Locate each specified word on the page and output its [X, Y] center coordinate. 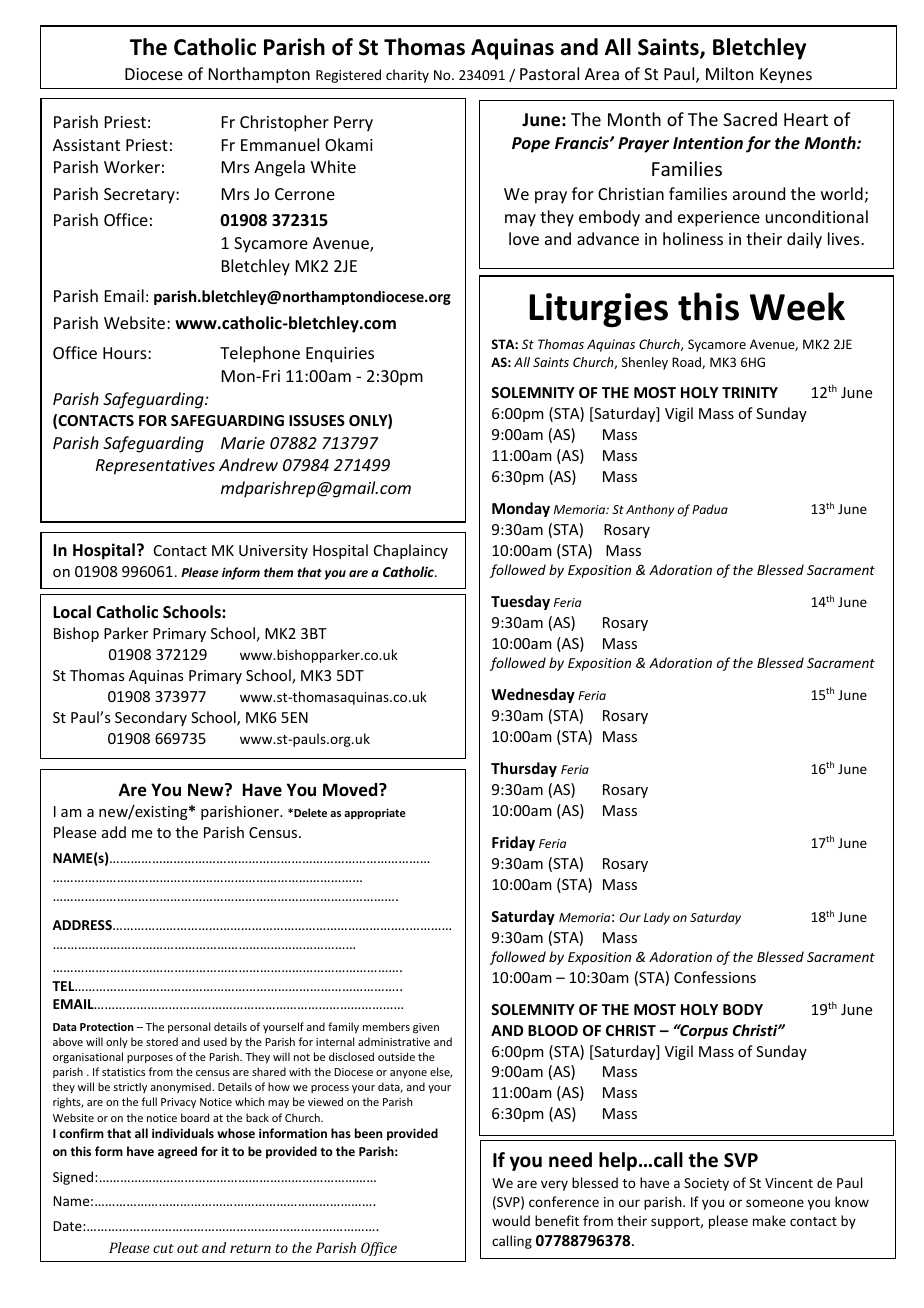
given [426, 1028]
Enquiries [340, 355]
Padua [710, 509]
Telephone [260, 354]
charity [407, 76]
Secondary [151, 718]
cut [163, 1248]
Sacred [750, 119]
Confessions [715, 977]
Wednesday [533, 695]
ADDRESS [83, 925]
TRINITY [750, 392]
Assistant [86, 145]
